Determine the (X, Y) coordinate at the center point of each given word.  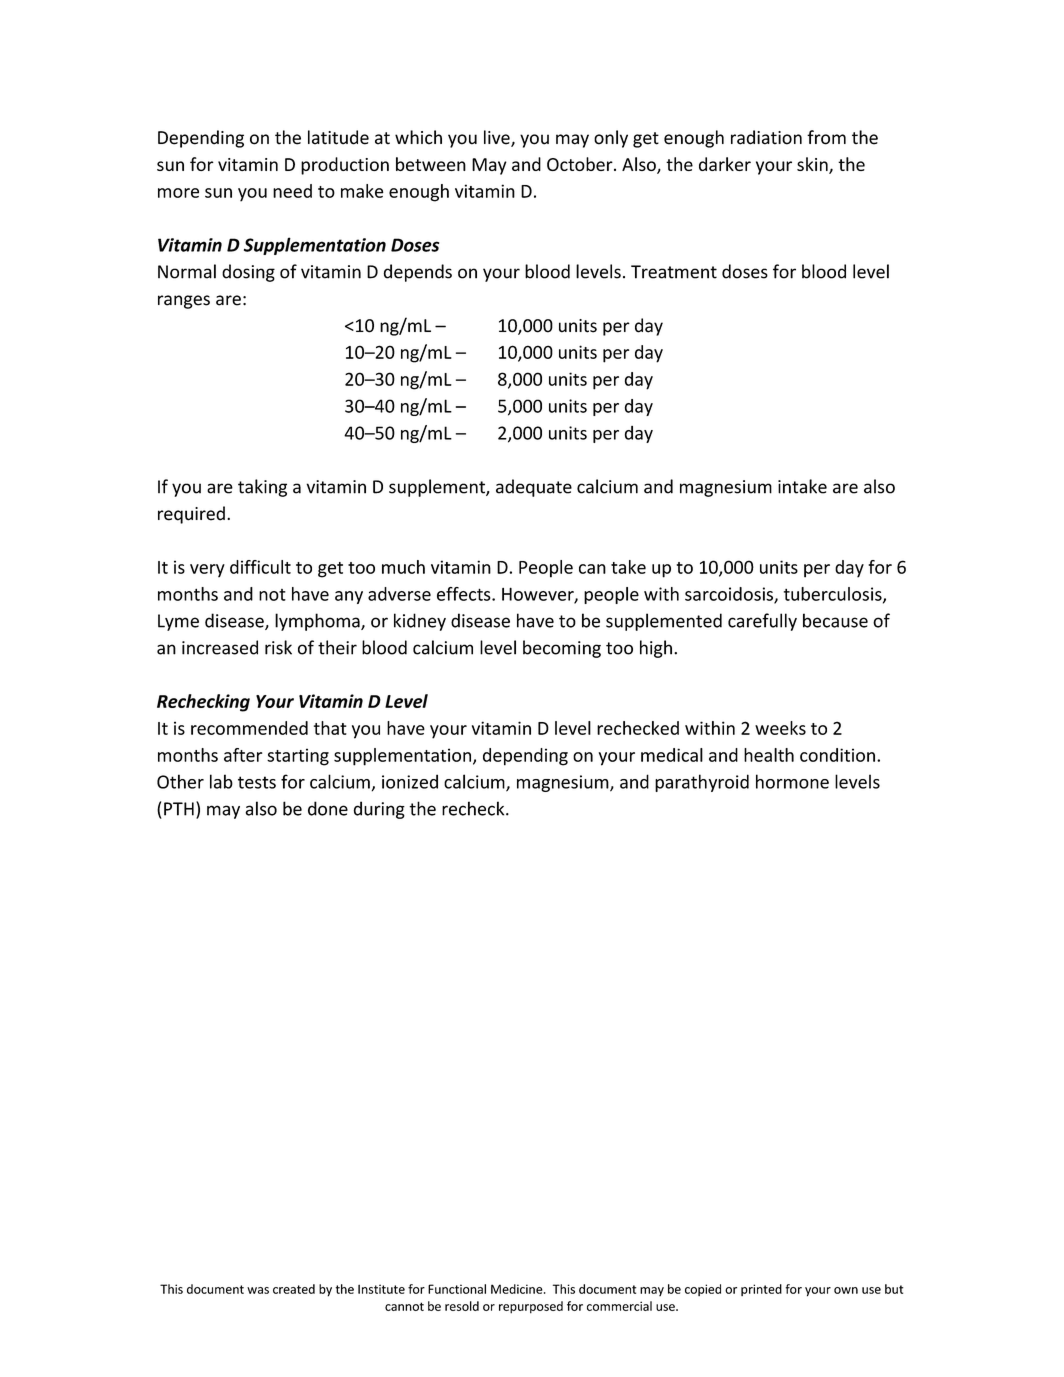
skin (813, 165)
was (258, 1290)
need (292, 191)
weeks (780, 728)
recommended (249, 728)
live (498, 138)
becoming (562, 649)
